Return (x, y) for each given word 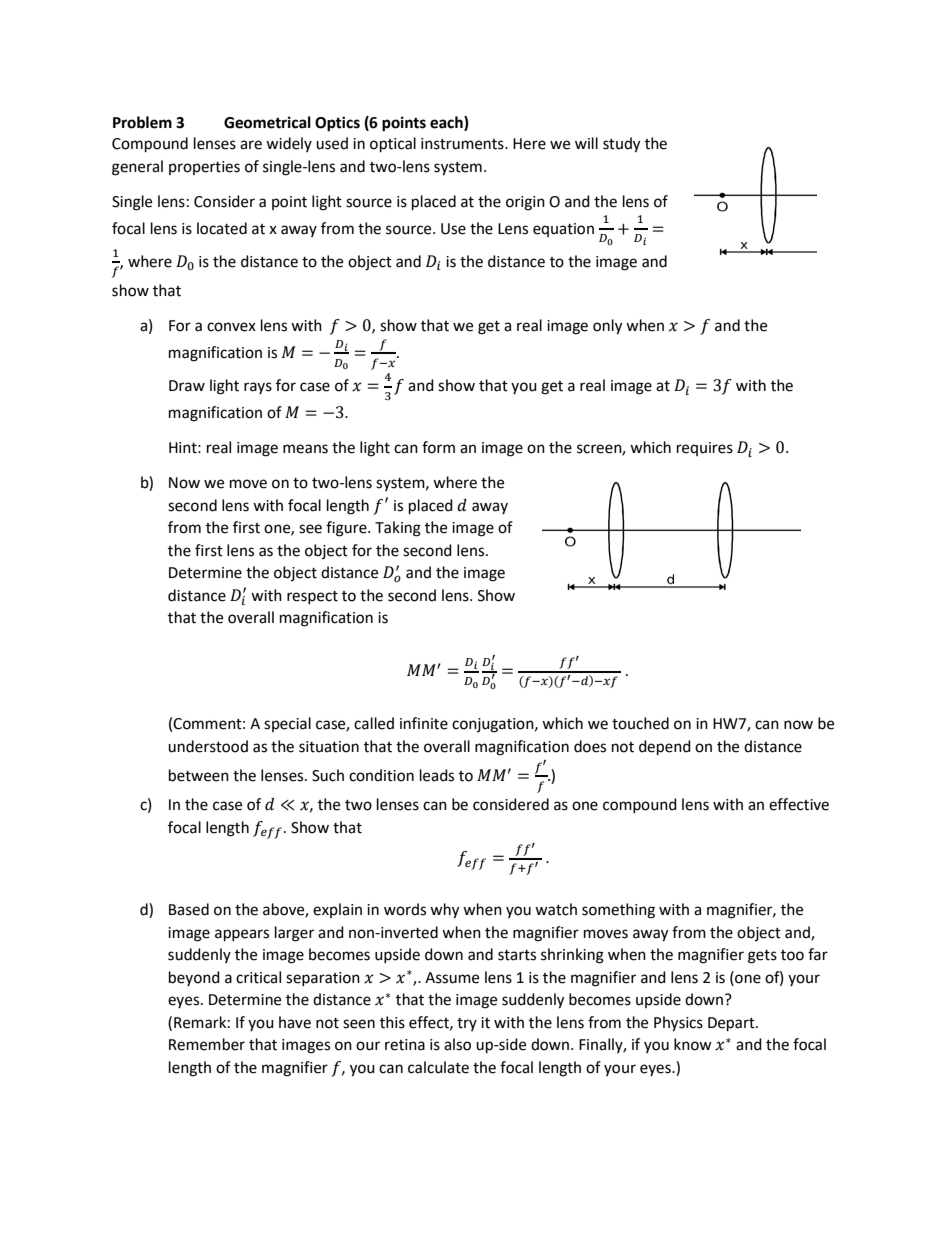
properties (204, 168)
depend (665, 748)
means (305, 449)
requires (705, 449)
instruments (463, 144)
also (457, 1044)
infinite (424, 723)
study (621, 145)
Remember (207, 1044)
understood (208, 746)
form (438, 447)
